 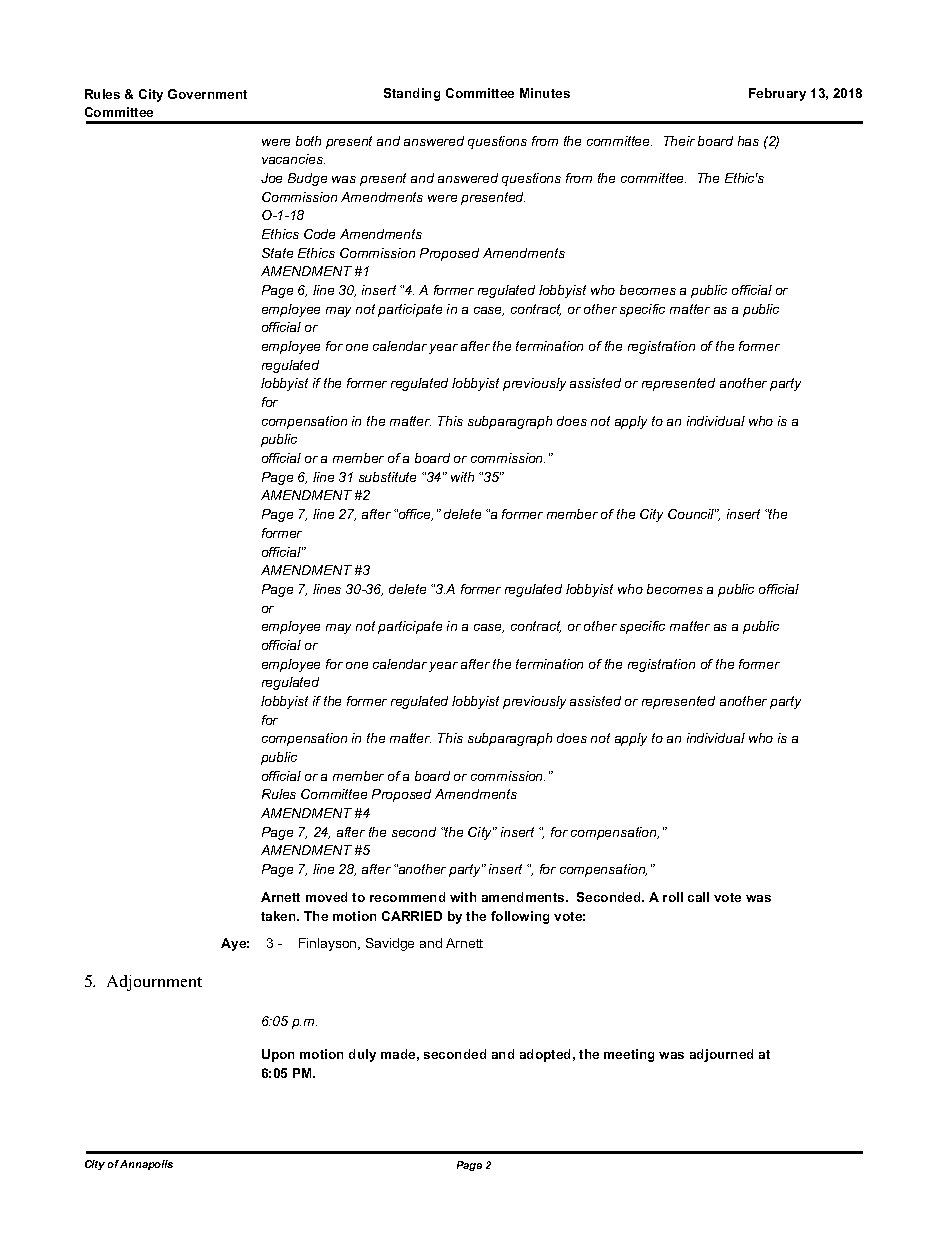 I want to click on substitute, so click(x=387, y=477).
